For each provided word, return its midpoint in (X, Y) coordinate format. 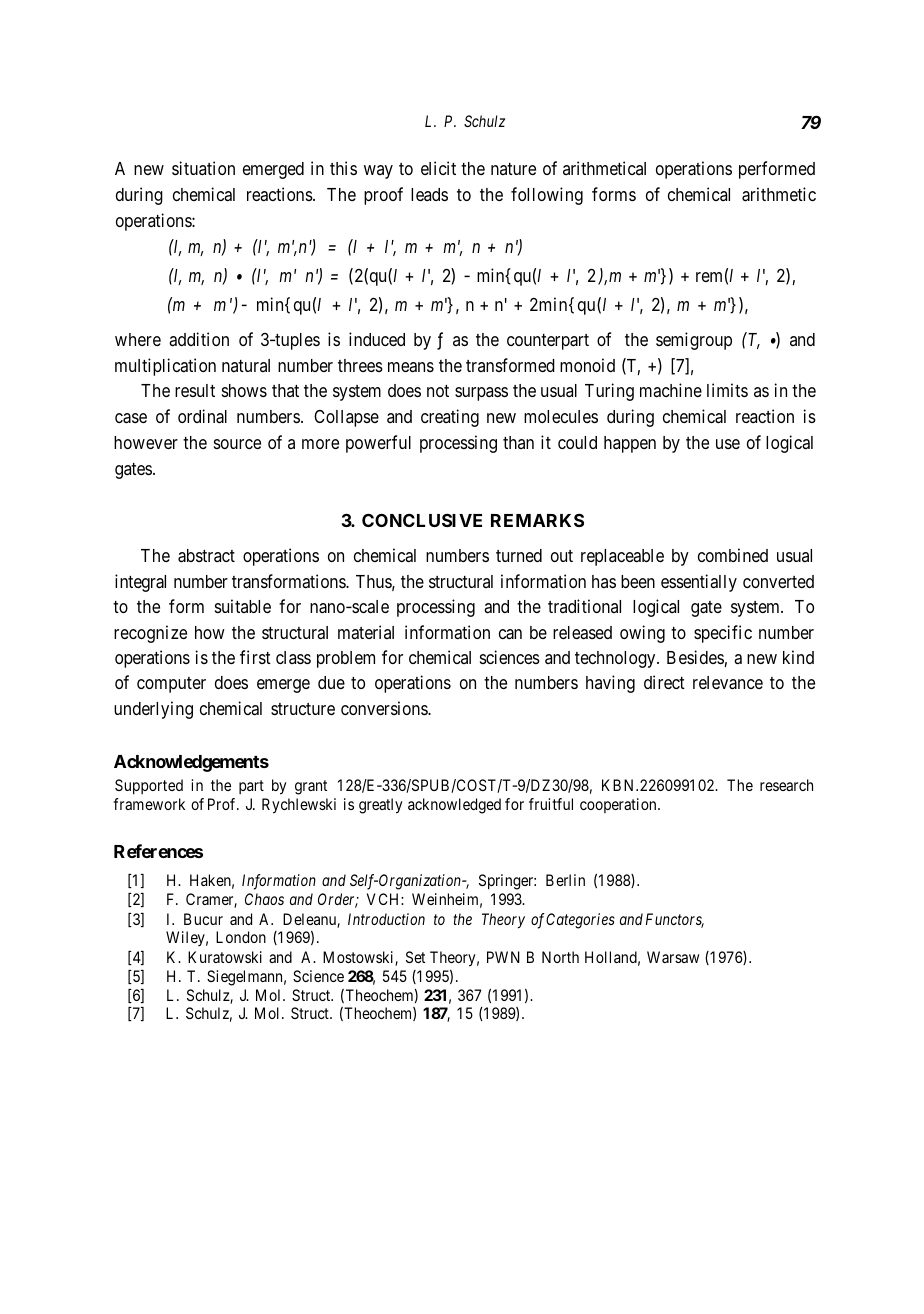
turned (519, 555)
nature (513, 169)
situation (203, 168)
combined (733, 555)
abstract (206, 556)
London (241, 937)
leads (429, 194)
